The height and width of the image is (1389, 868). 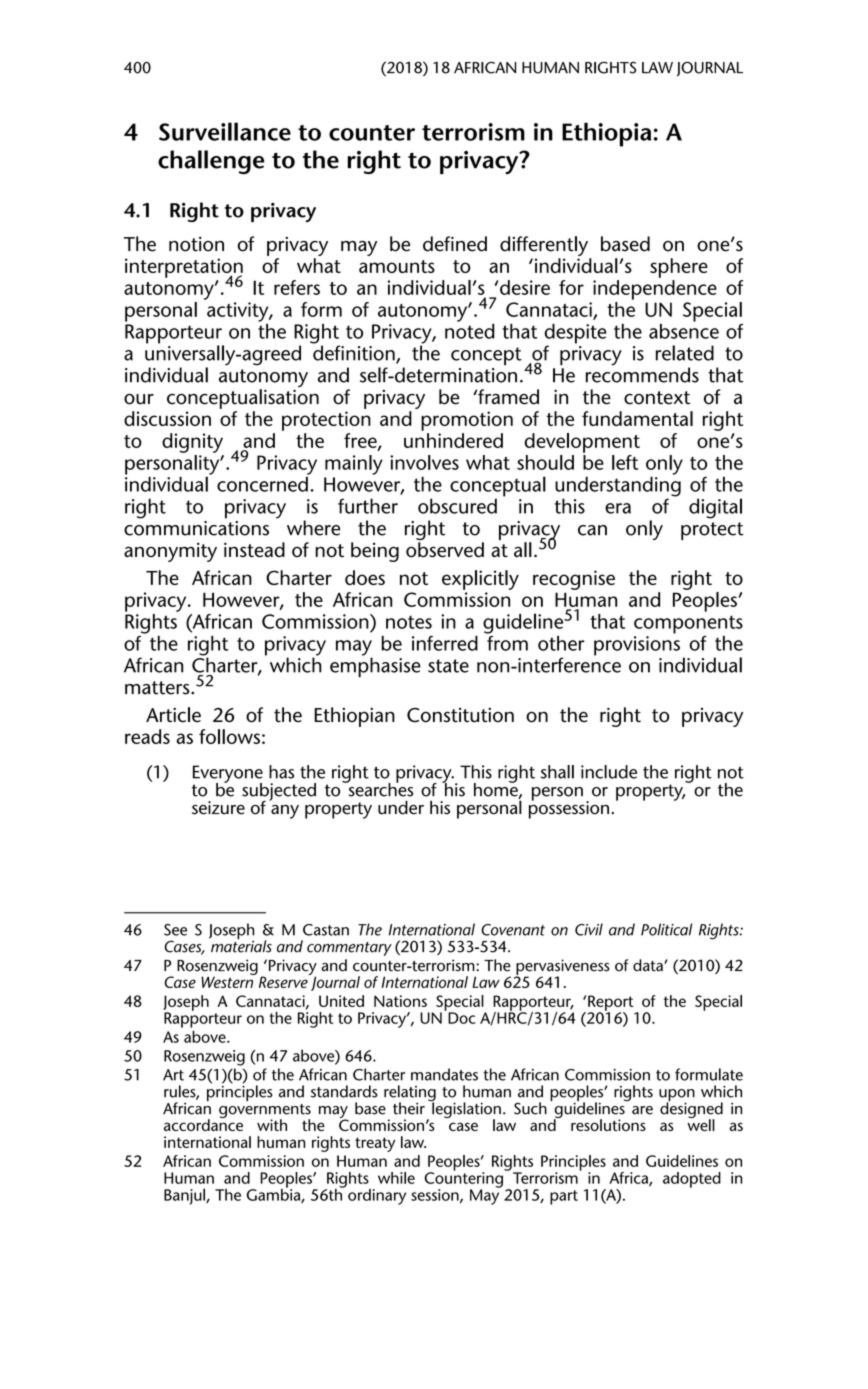 I want to click on challenge, so click(x=211, y=162).
